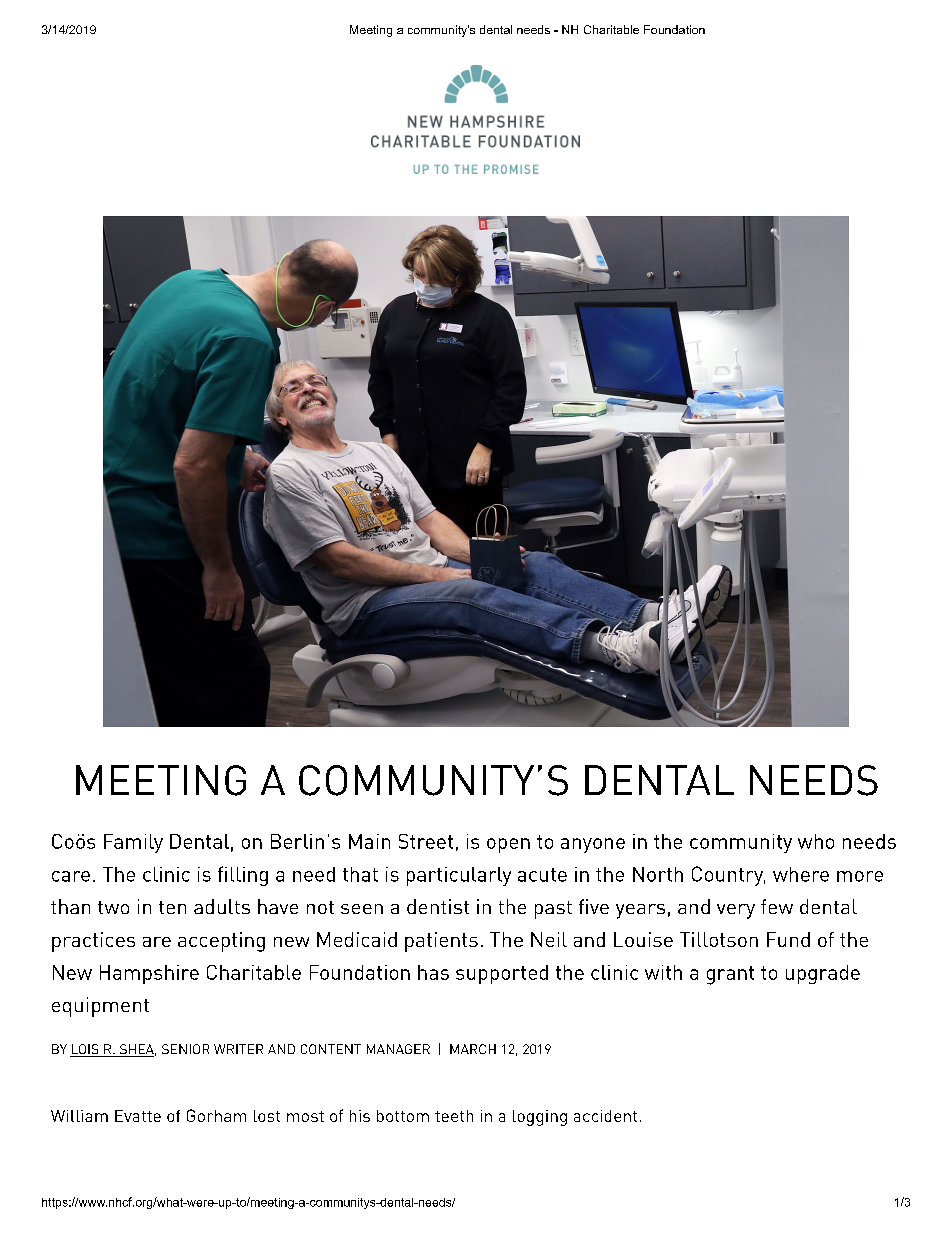  What do you see at coordinates (79, 1116) in the screenshot?
I see `William` at bounding box center [79, 1116].
